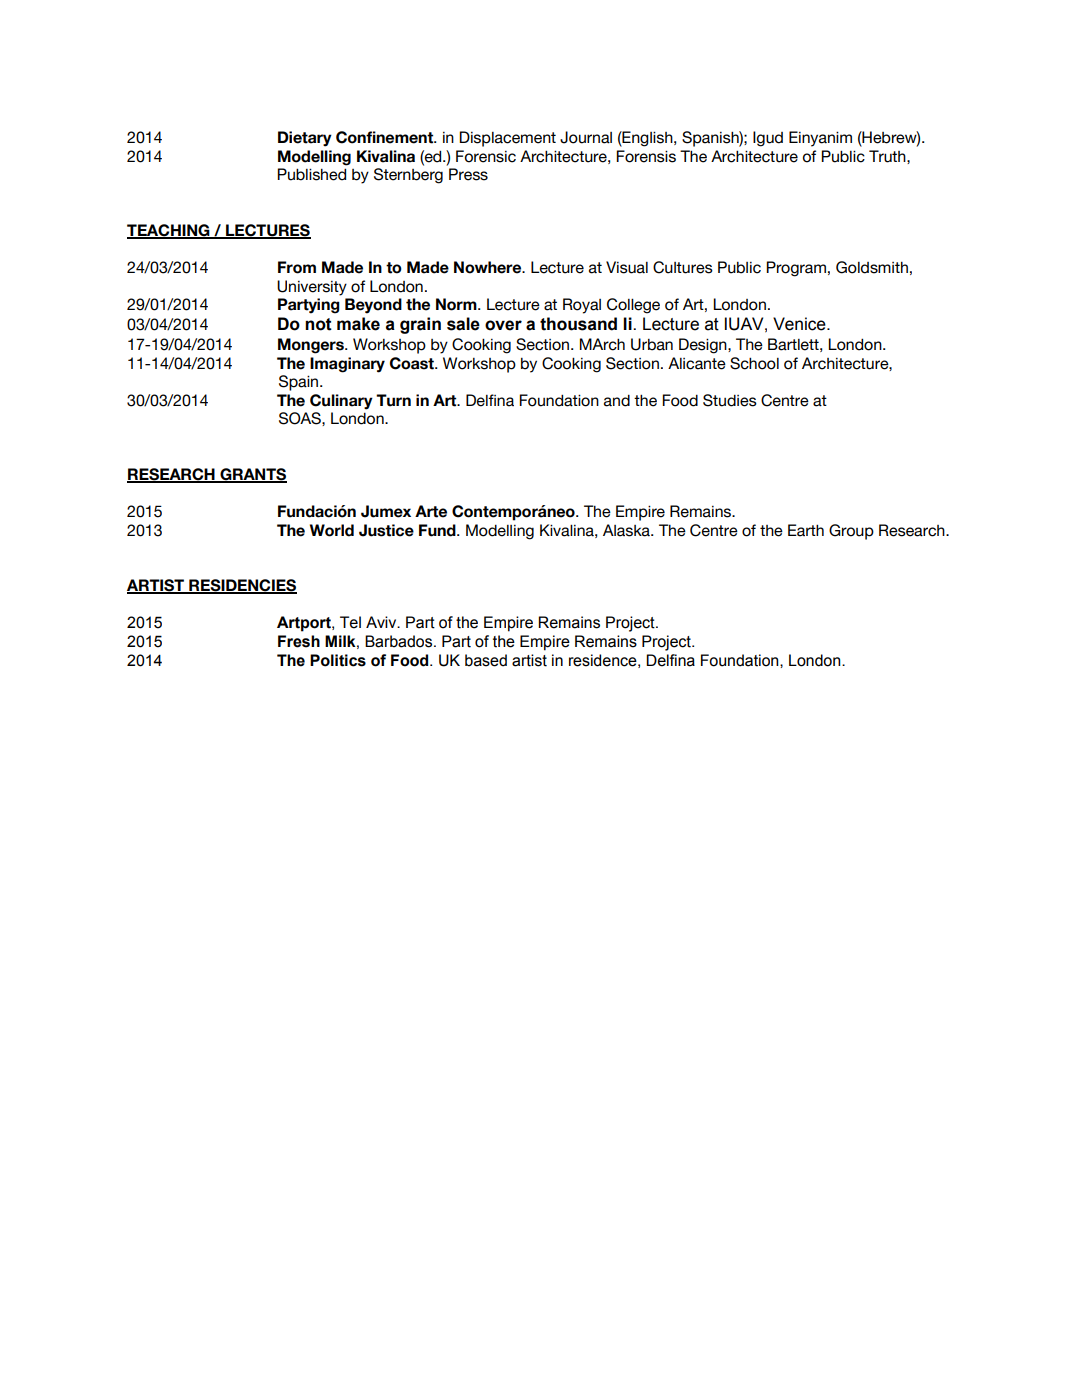 The height and width of the screenshot is (1400, 1082). I want to click on Program, so click(796, 269).
